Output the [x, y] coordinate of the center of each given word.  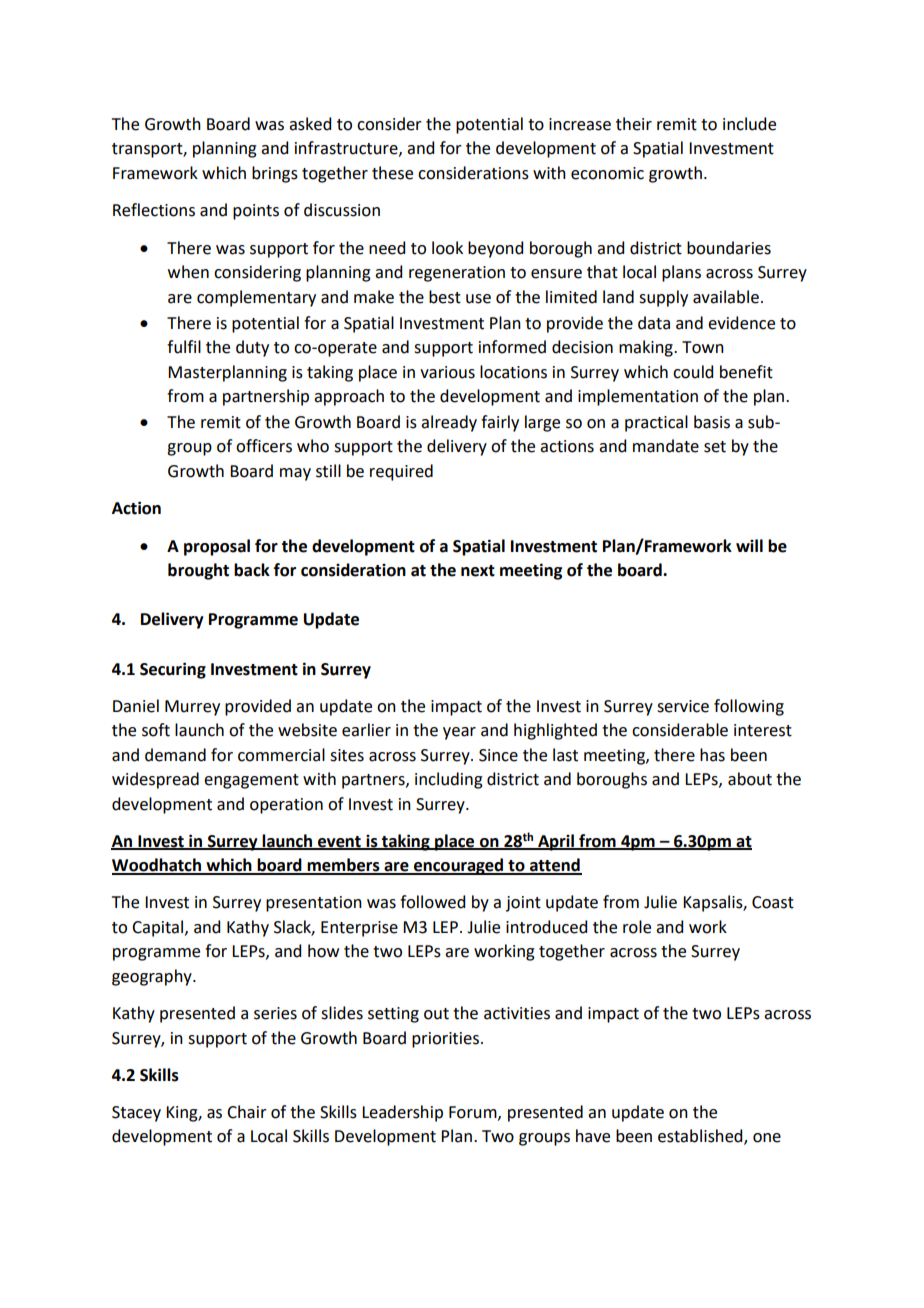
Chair [247, 1112]
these [392, 173]
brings [275, 174]
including [449, 780]
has [712, 755]
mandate [666, 446]
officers [264, 446]
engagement [251, 781]
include [749, 124]
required [401, 472]
